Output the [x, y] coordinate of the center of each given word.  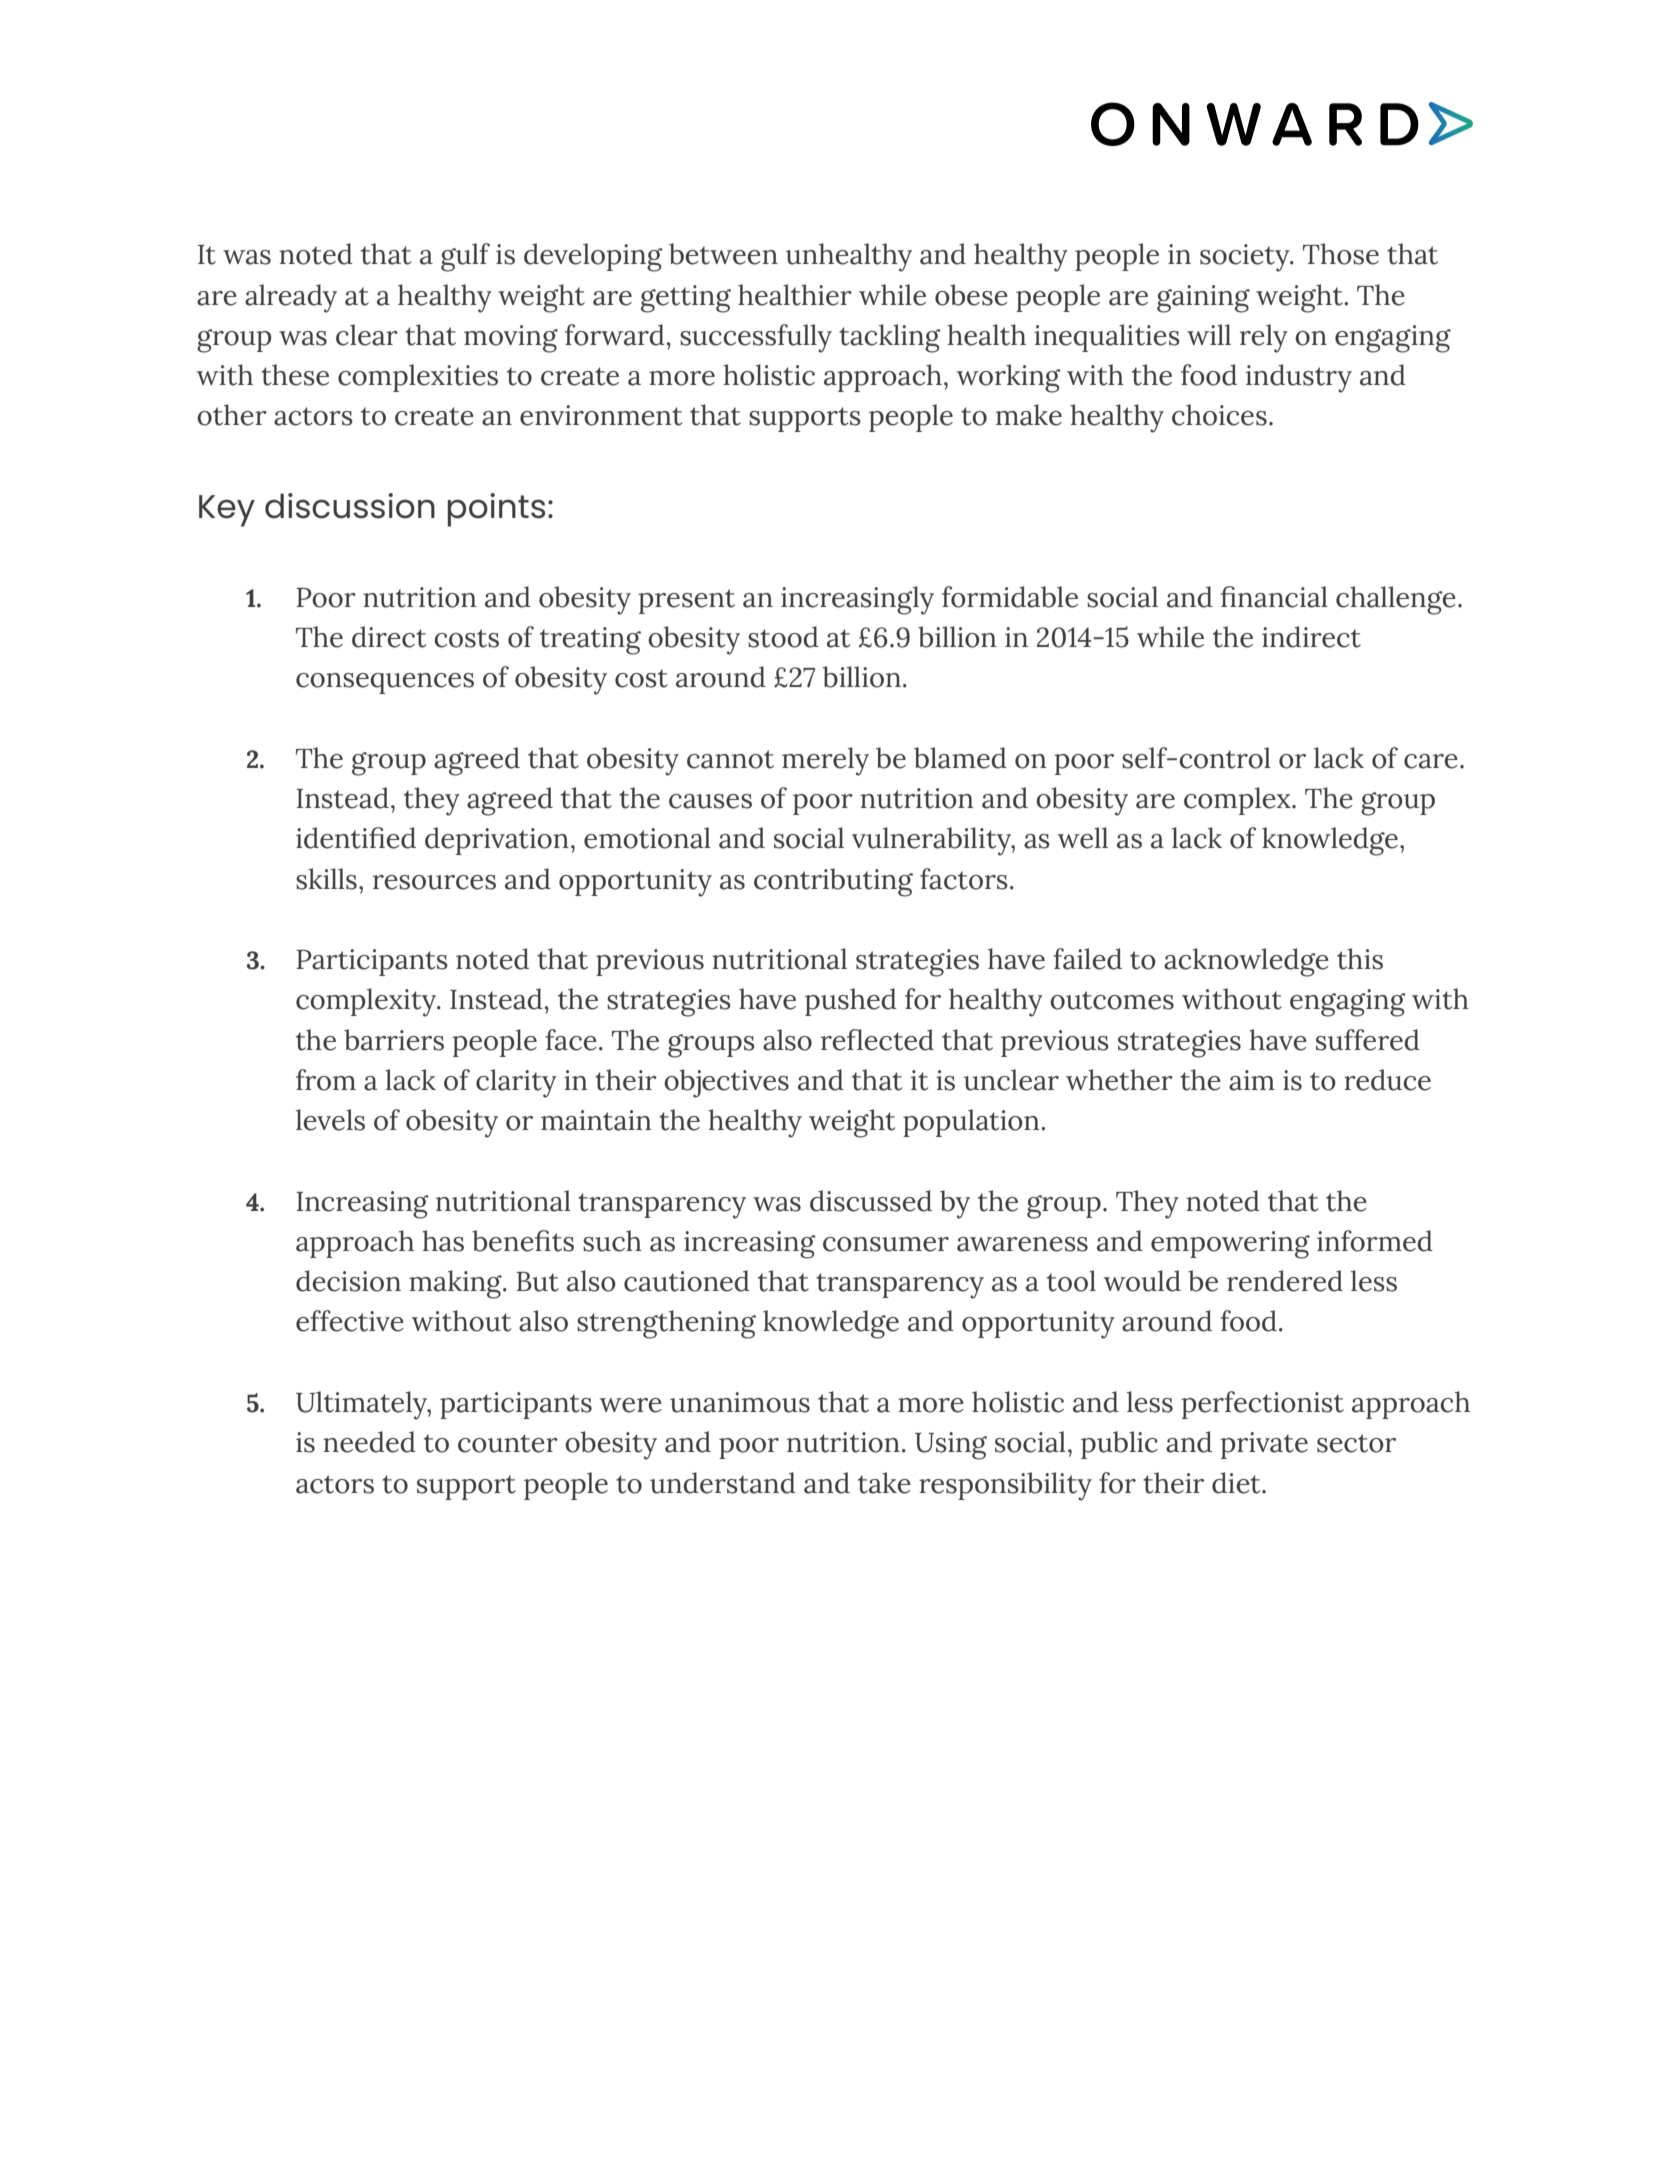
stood [783, 637]
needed [369, 1442]
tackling [890, 338]
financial [1274, 597]
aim [1252, 1080]
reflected [877, 1040]
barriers [394, 1040]
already [291, 298]
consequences [385, 683]
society [1246, 258]
